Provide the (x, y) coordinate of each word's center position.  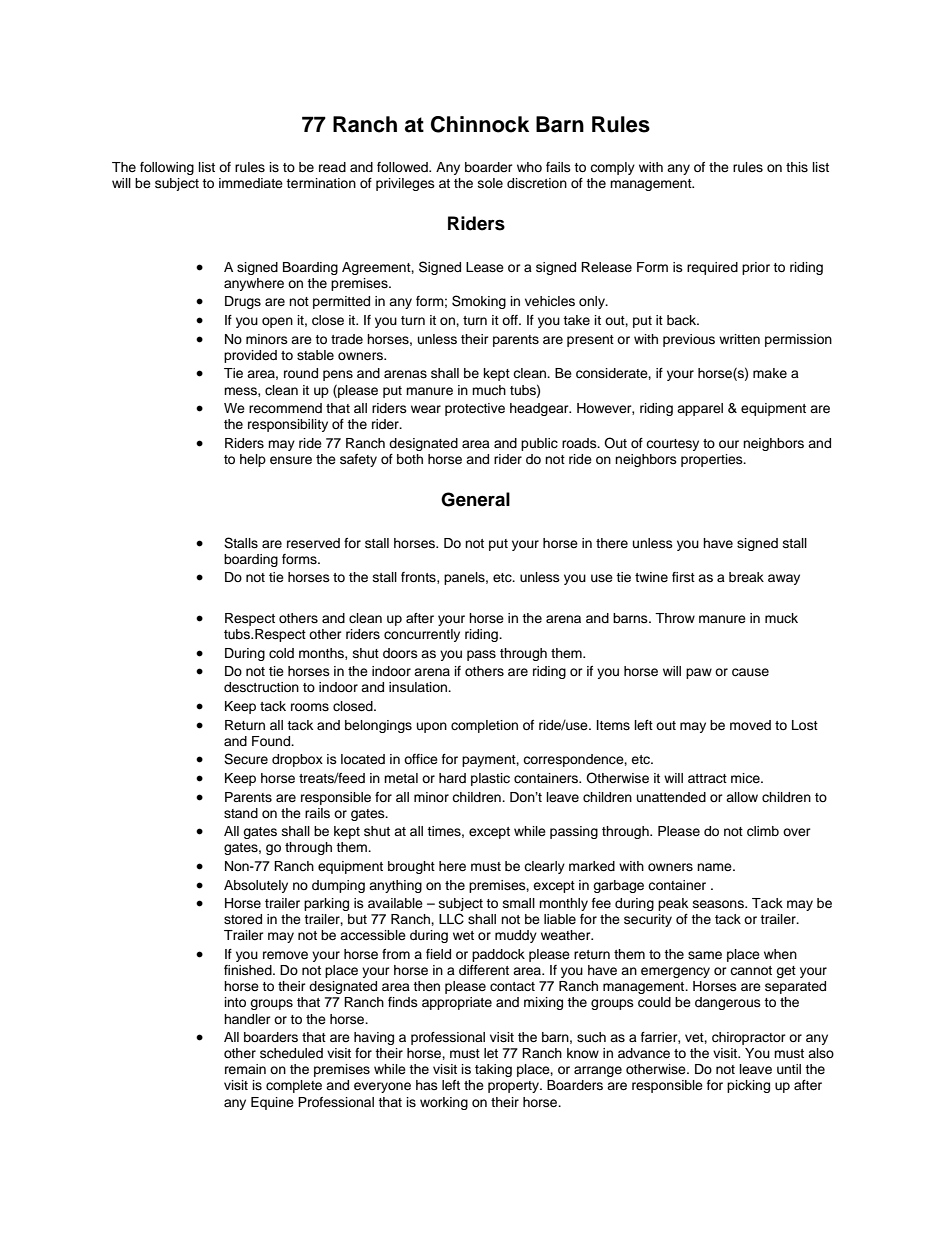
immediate (251, 183)
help (253, 460)
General (475, 499)
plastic (490, 779)
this (797, 167)
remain (245, 1069)
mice (746, 778)
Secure (246, 759)
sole (490, 183)
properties (713, 460)
